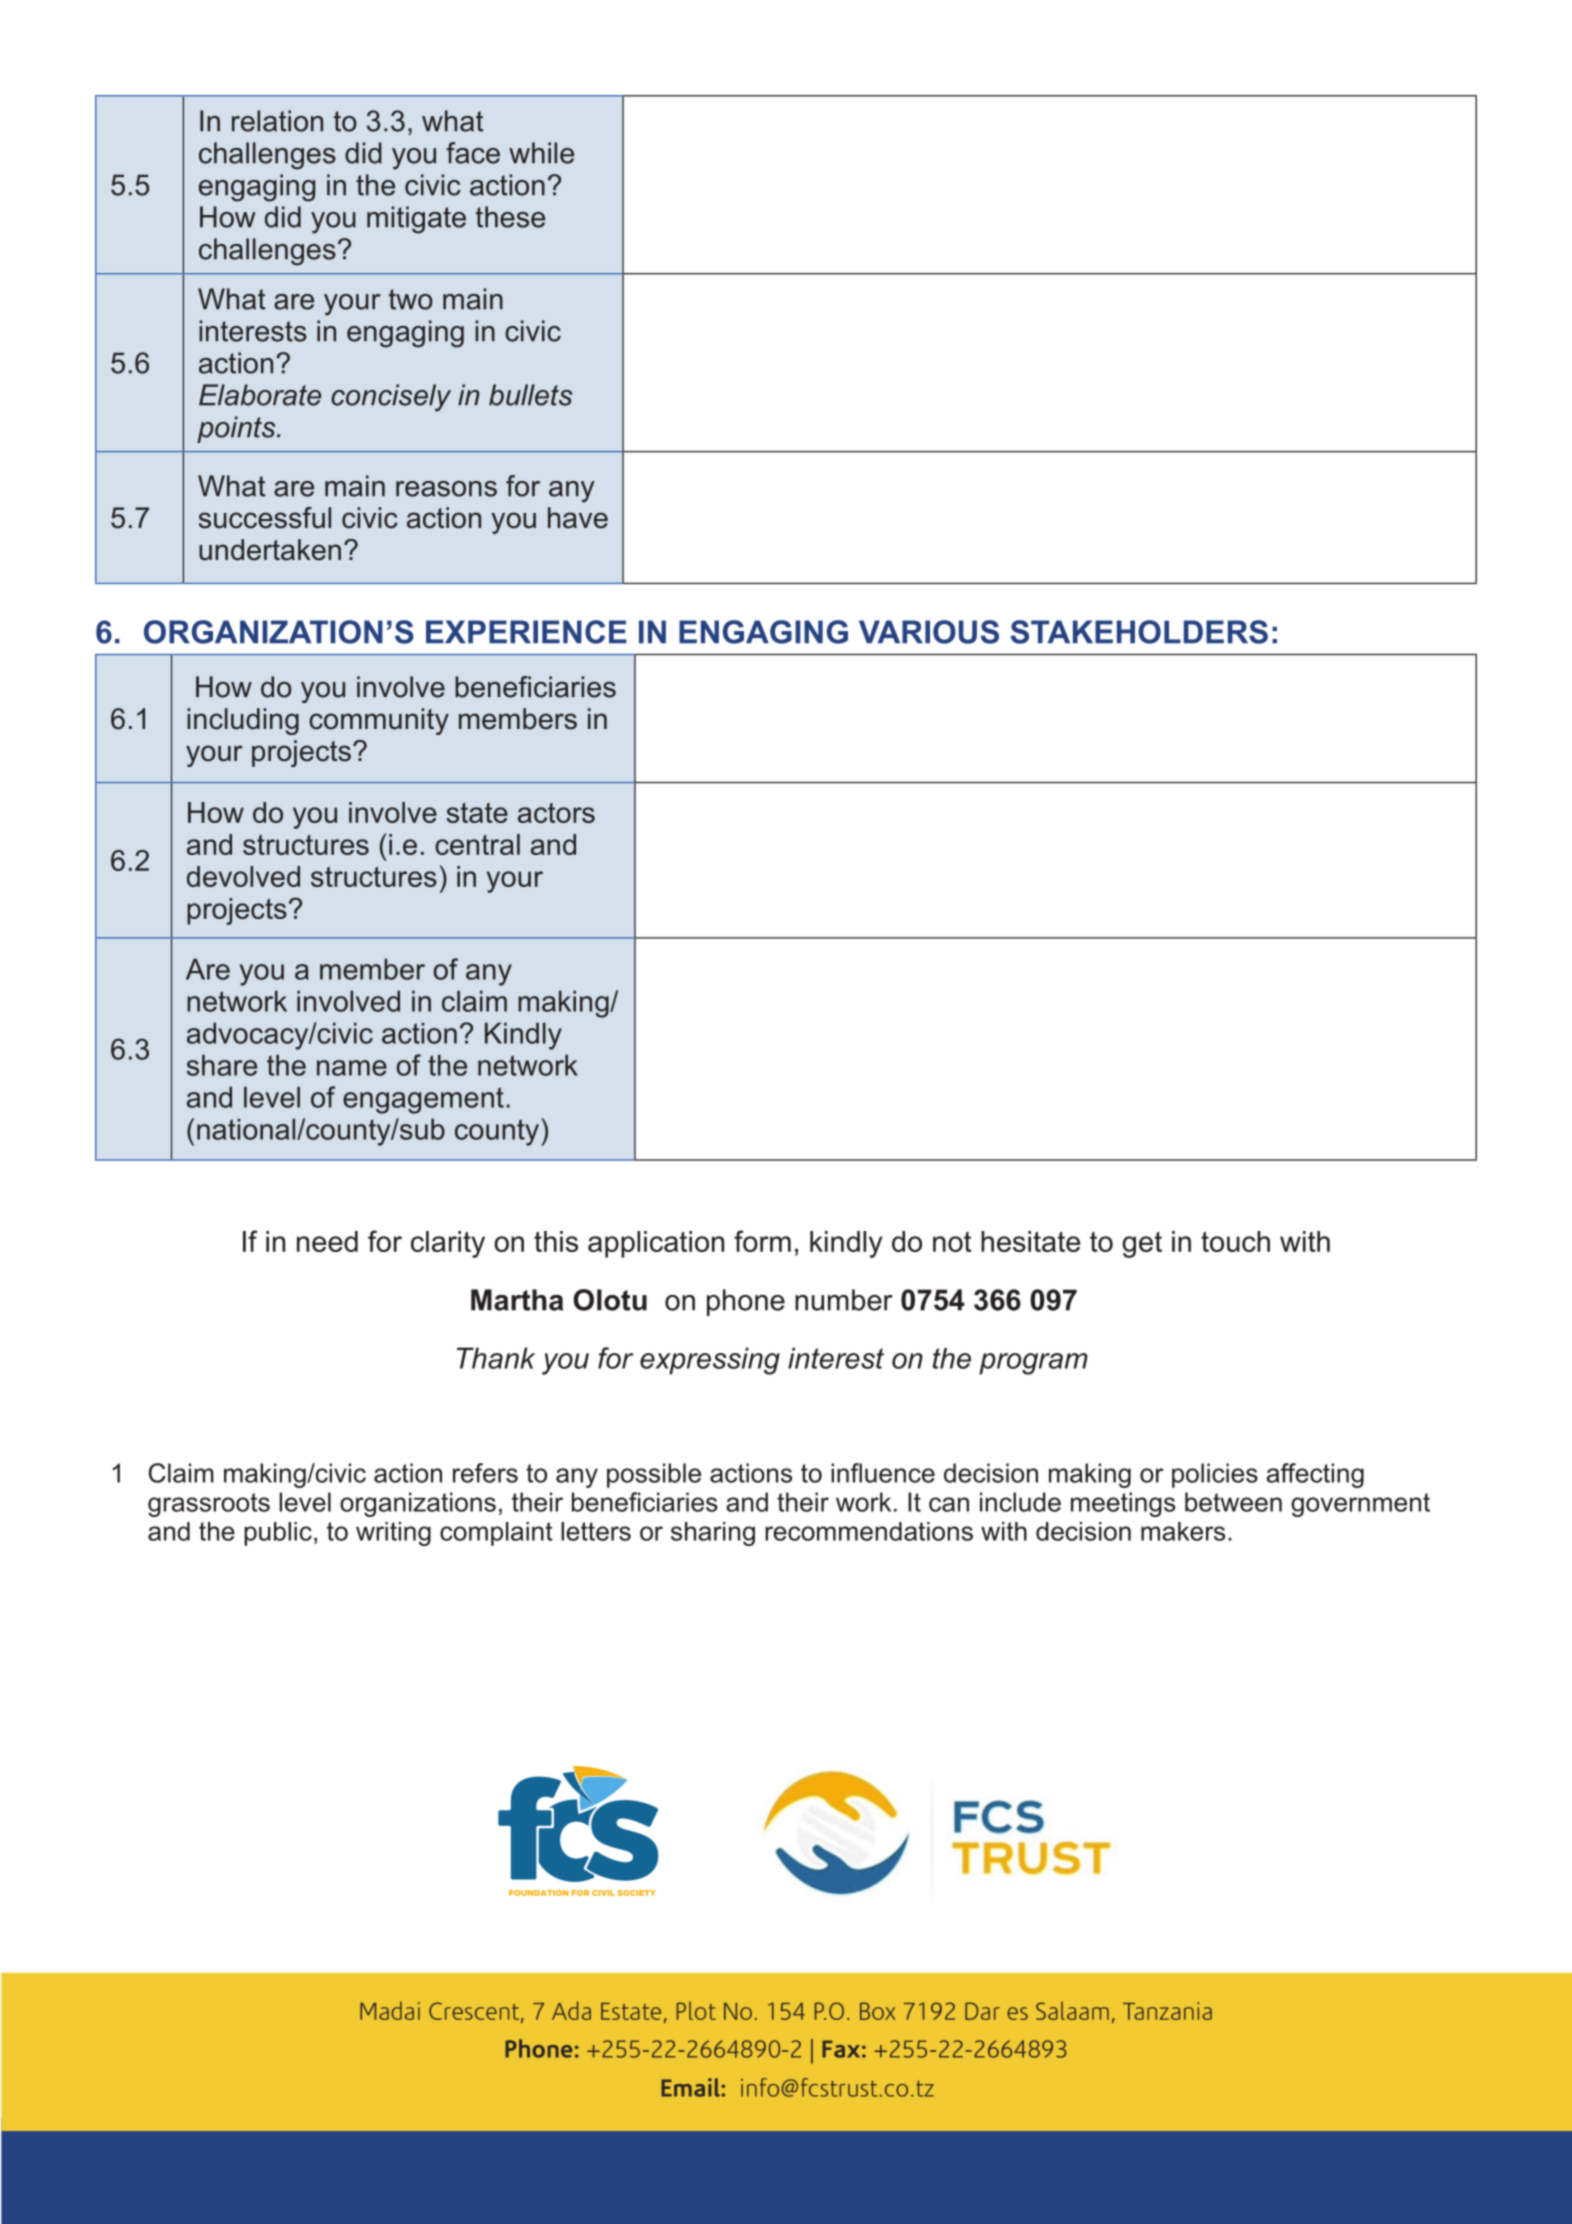  Describe the element at coordinates (541, 153) in the page. I see `while` at that location.
